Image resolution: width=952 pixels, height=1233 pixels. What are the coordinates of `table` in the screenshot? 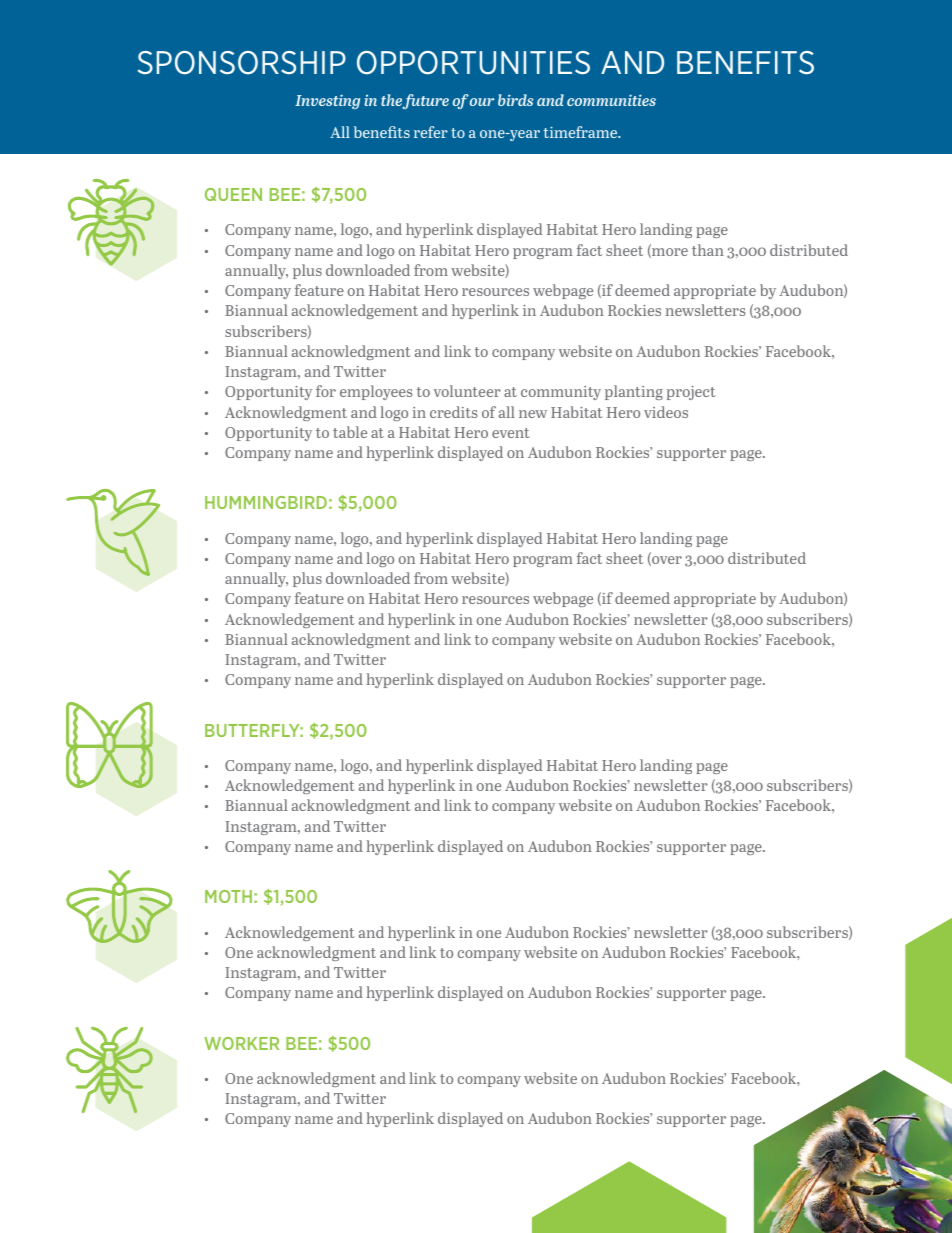 It's located at (350, 432).
